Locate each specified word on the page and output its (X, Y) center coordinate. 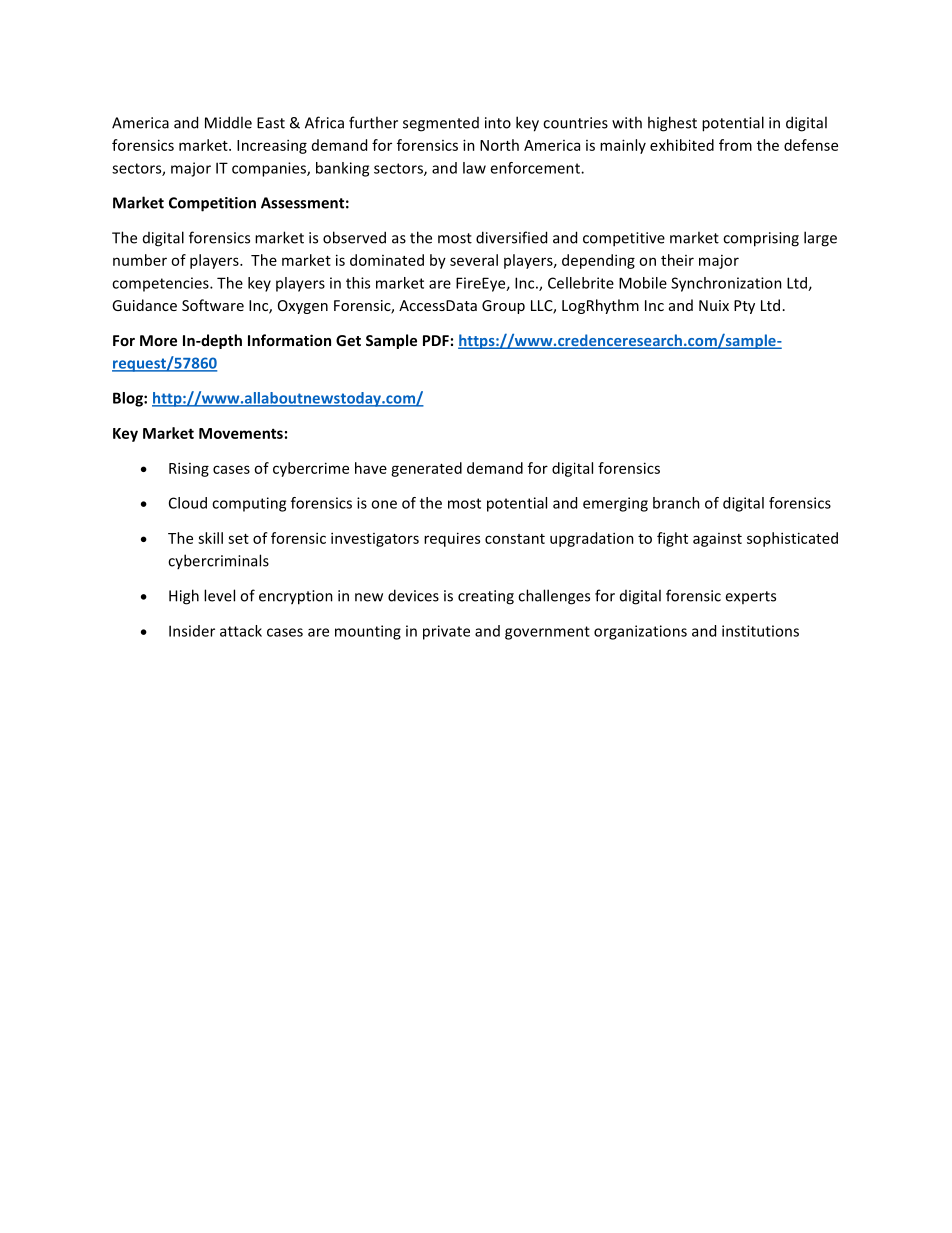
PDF (436, 340)
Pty (744, 307)
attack (241, 631)
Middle (228, 122)
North (499, 145)
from (735, 145)
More (158, 340)
